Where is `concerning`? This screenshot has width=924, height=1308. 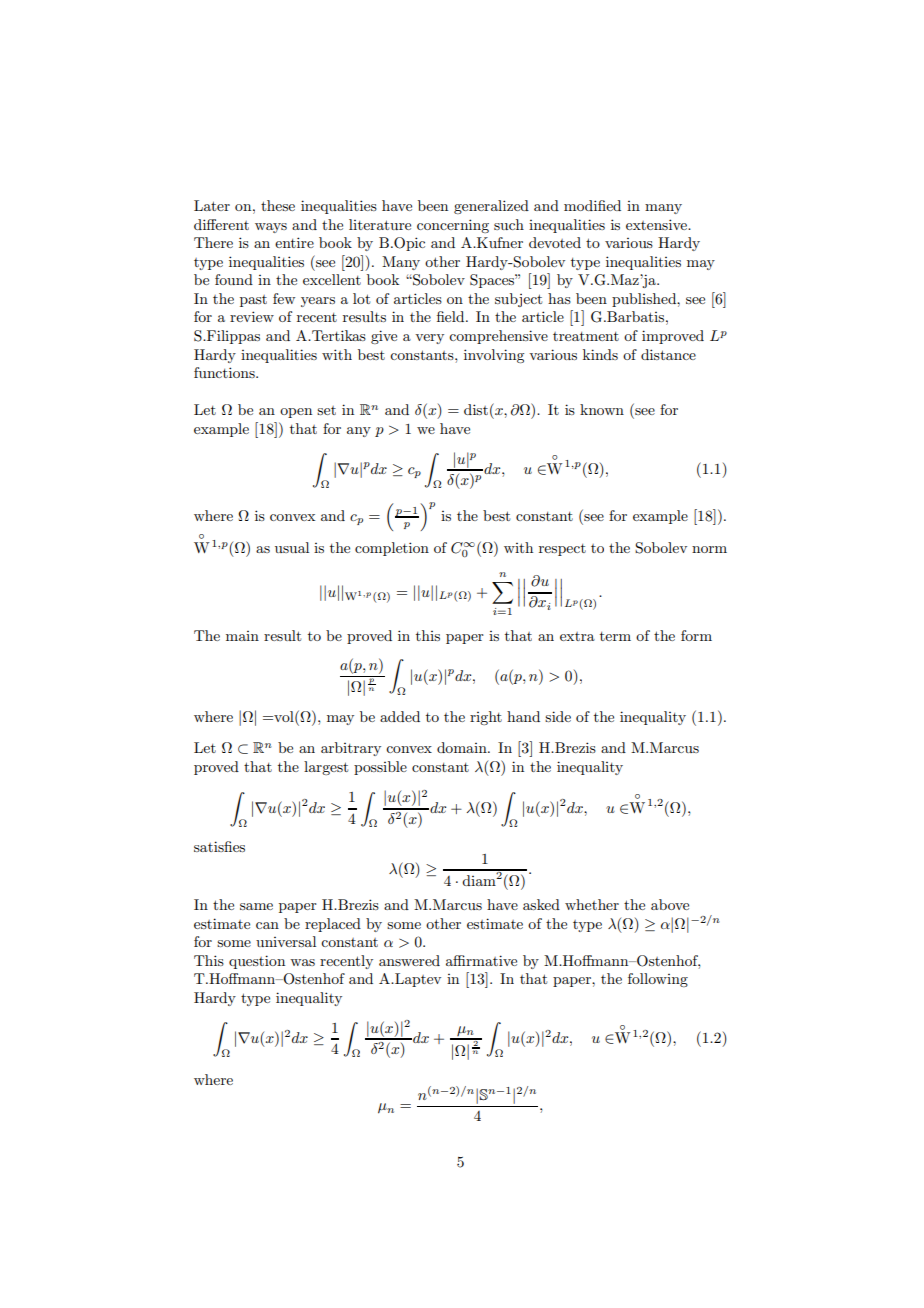
concerning is located at coordinates (453, 226).
